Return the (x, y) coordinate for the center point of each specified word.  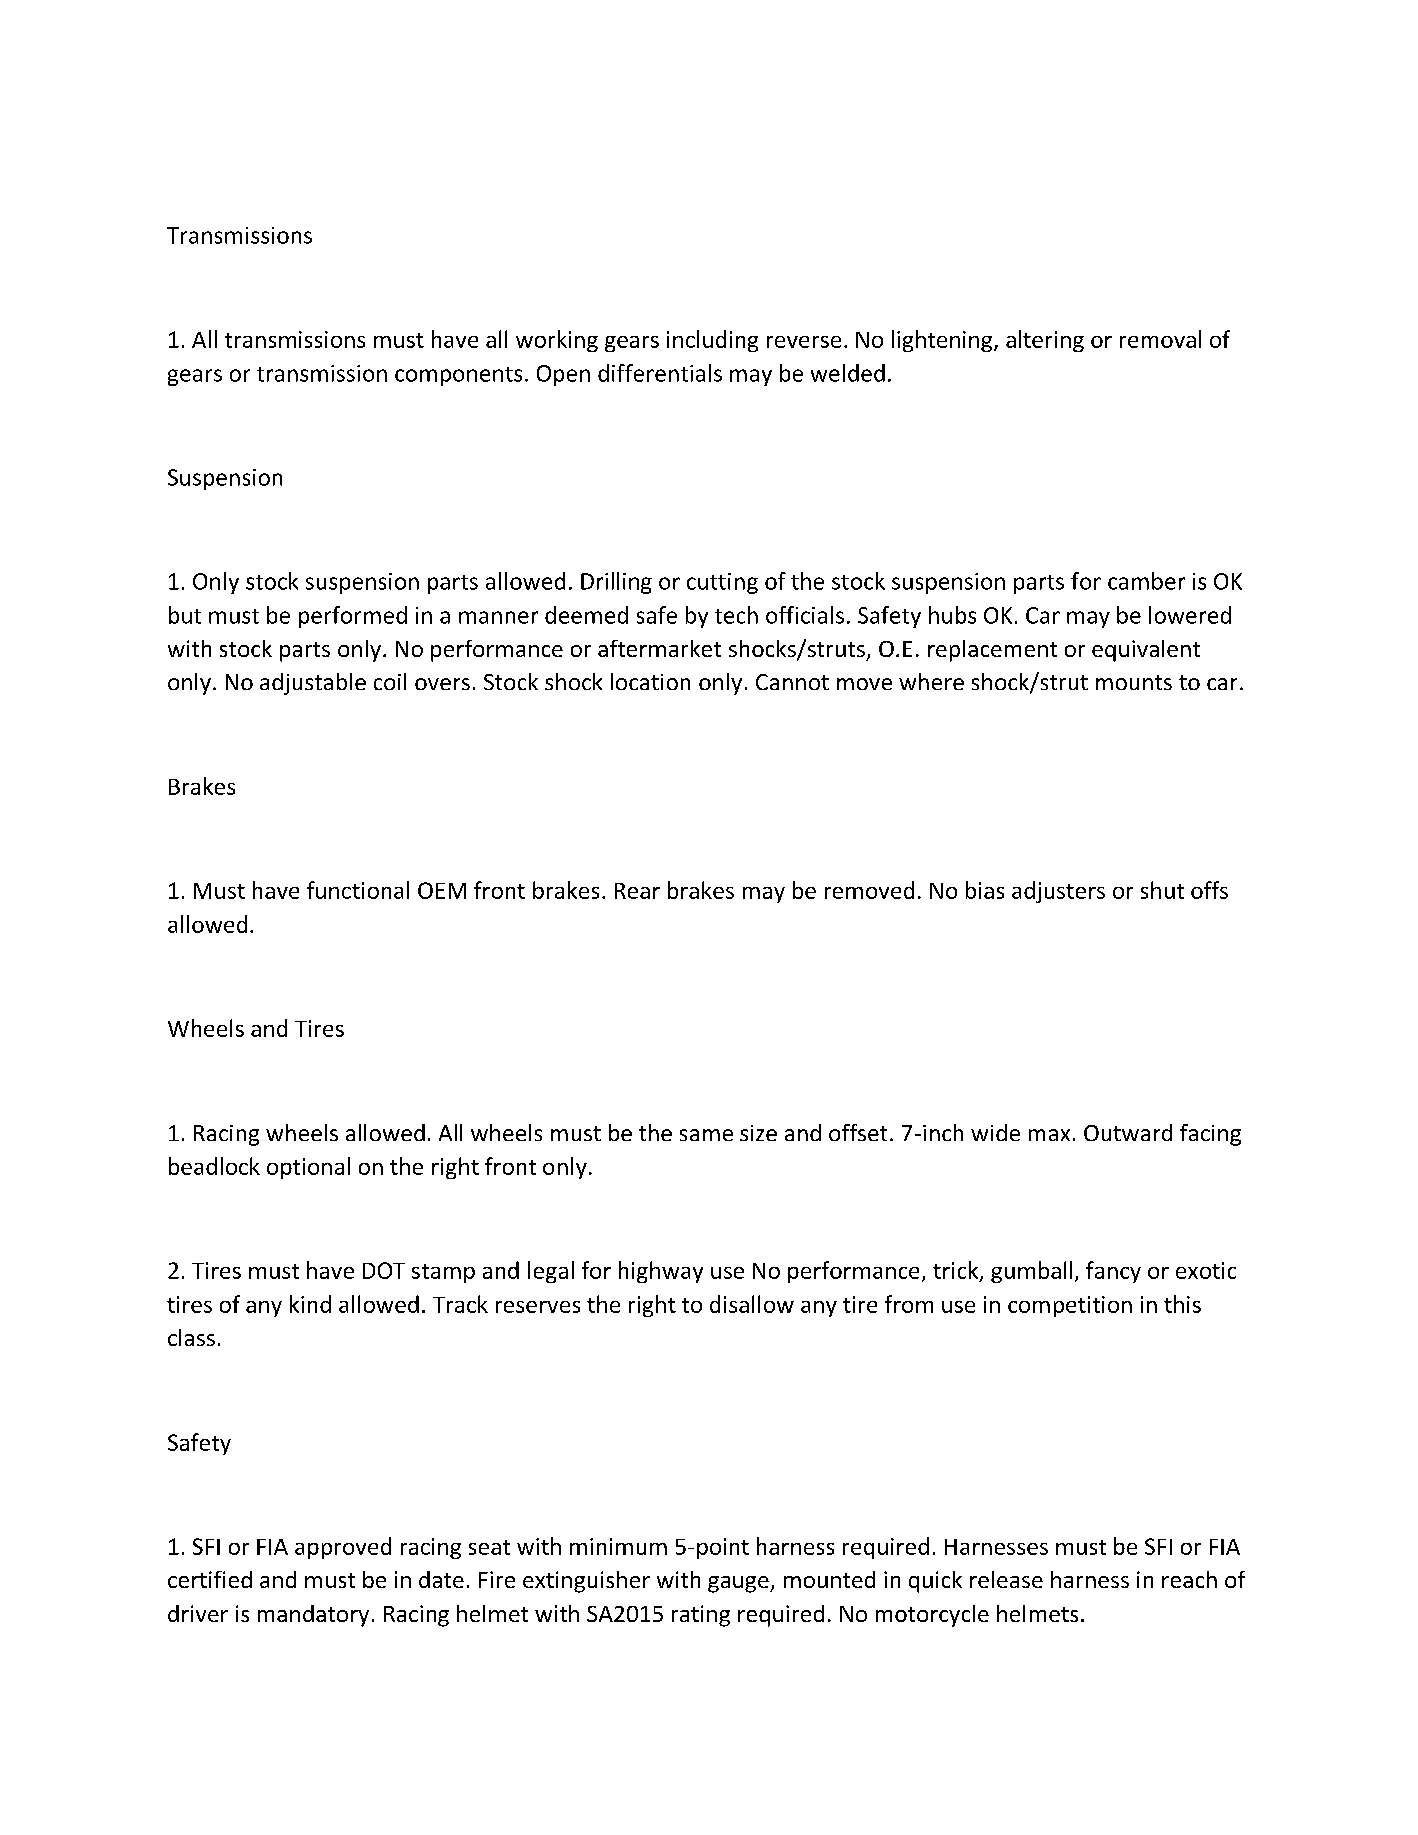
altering (1045, 341)
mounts (1134, 682)
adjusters (1058, 892)
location (650, 681)
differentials (660, 373)
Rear (637, 891)
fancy (1113, 1272)
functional (358, 890)
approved (343, 1548)
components (458, 376)
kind (310, 1304)
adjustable (313, 684)
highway (661, 1272)
